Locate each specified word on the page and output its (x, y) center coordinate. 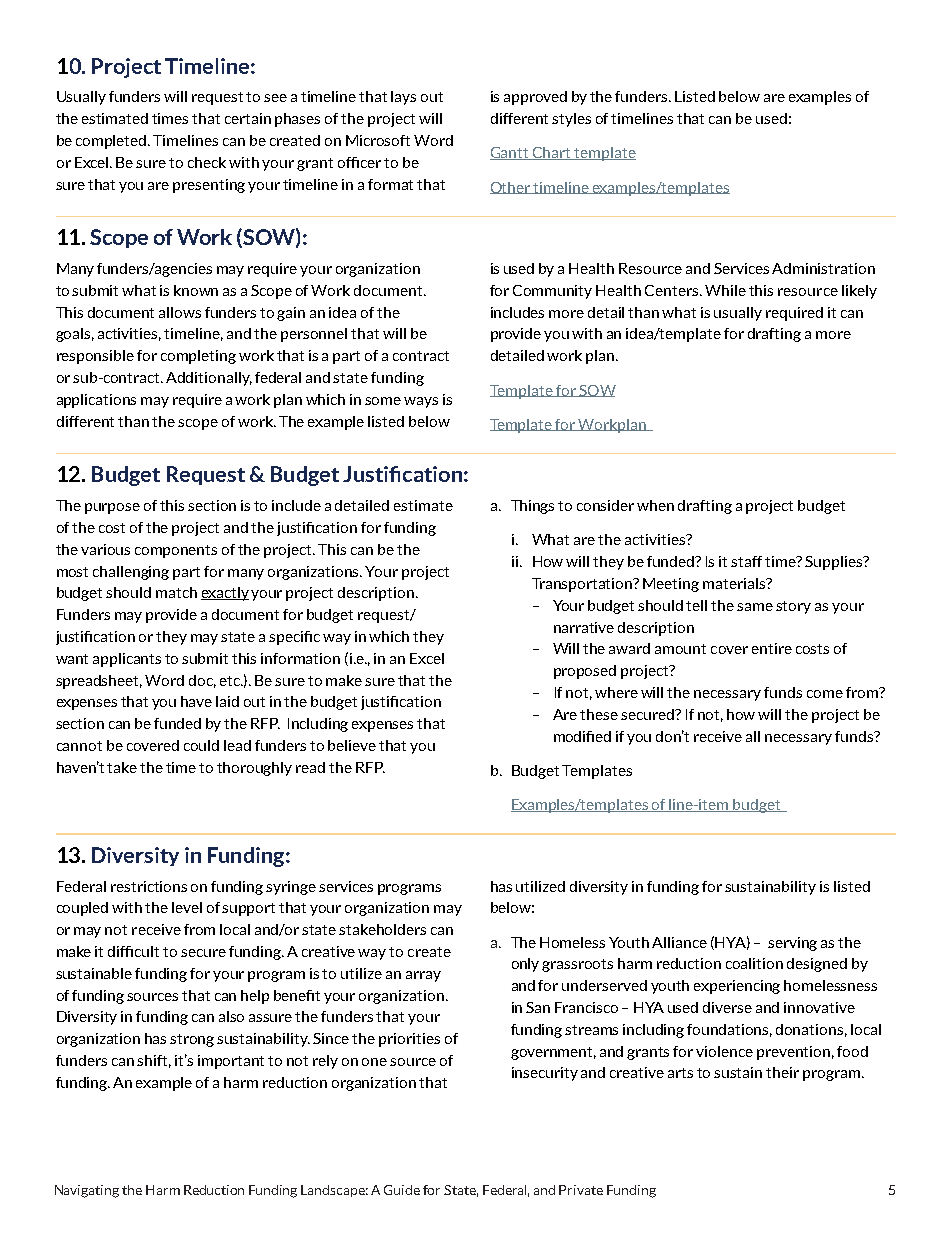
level (187, 907)
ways (421, 402)
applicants (127, 660)
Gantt (511, 153)
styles (571, 120)
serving (792, 944)
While (725, 290)
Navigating (87, 1191)
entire (772, 648)
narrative (584, 627)
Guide (402, 1190)
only (525, 965)
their (782, 1072)
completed (112, 142)
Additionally (209, 379)
